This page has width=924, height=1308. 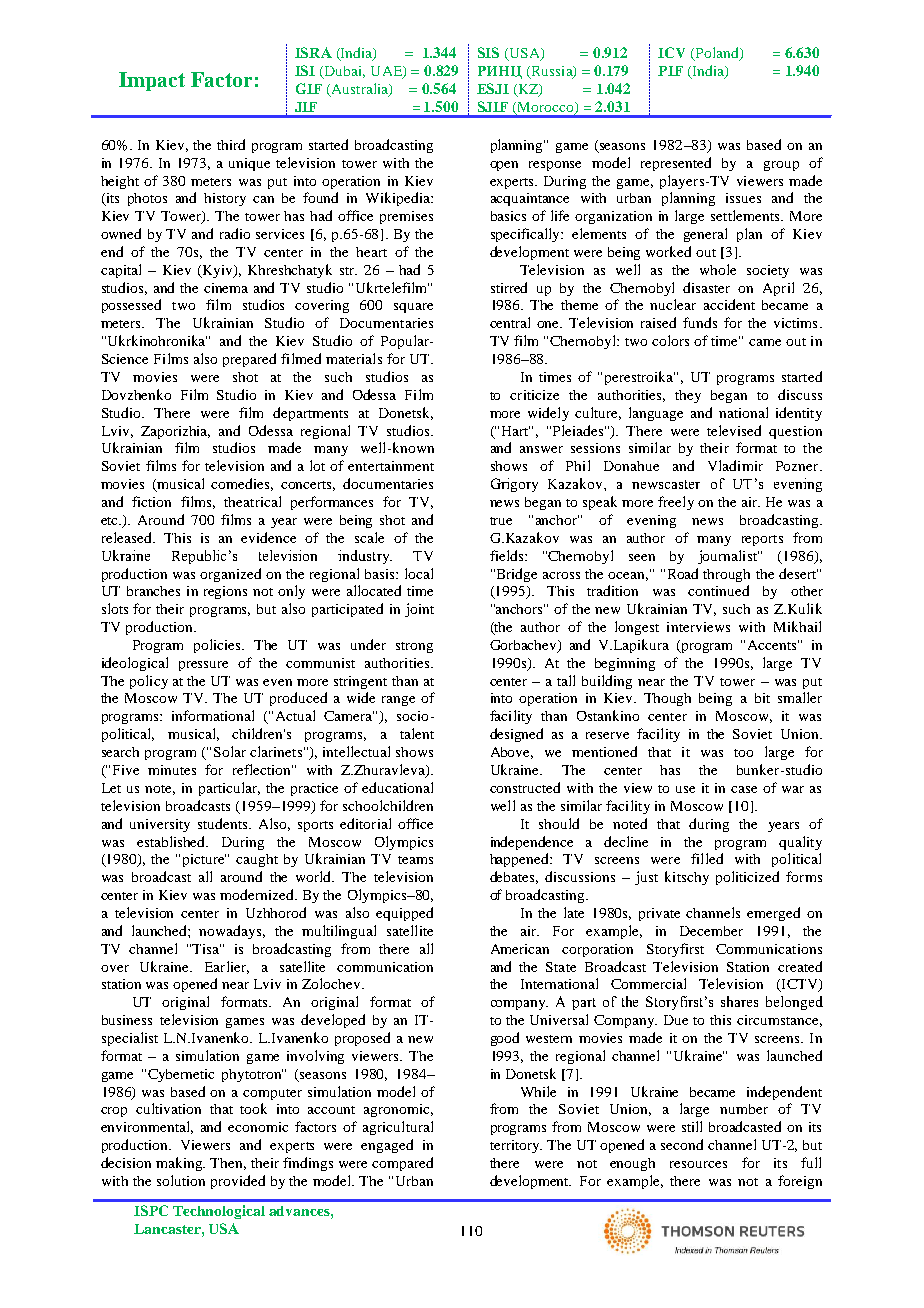 What do you see at coordinates (387, 72) in the page?
I see `UAE` at bounding box center [387, 72].
